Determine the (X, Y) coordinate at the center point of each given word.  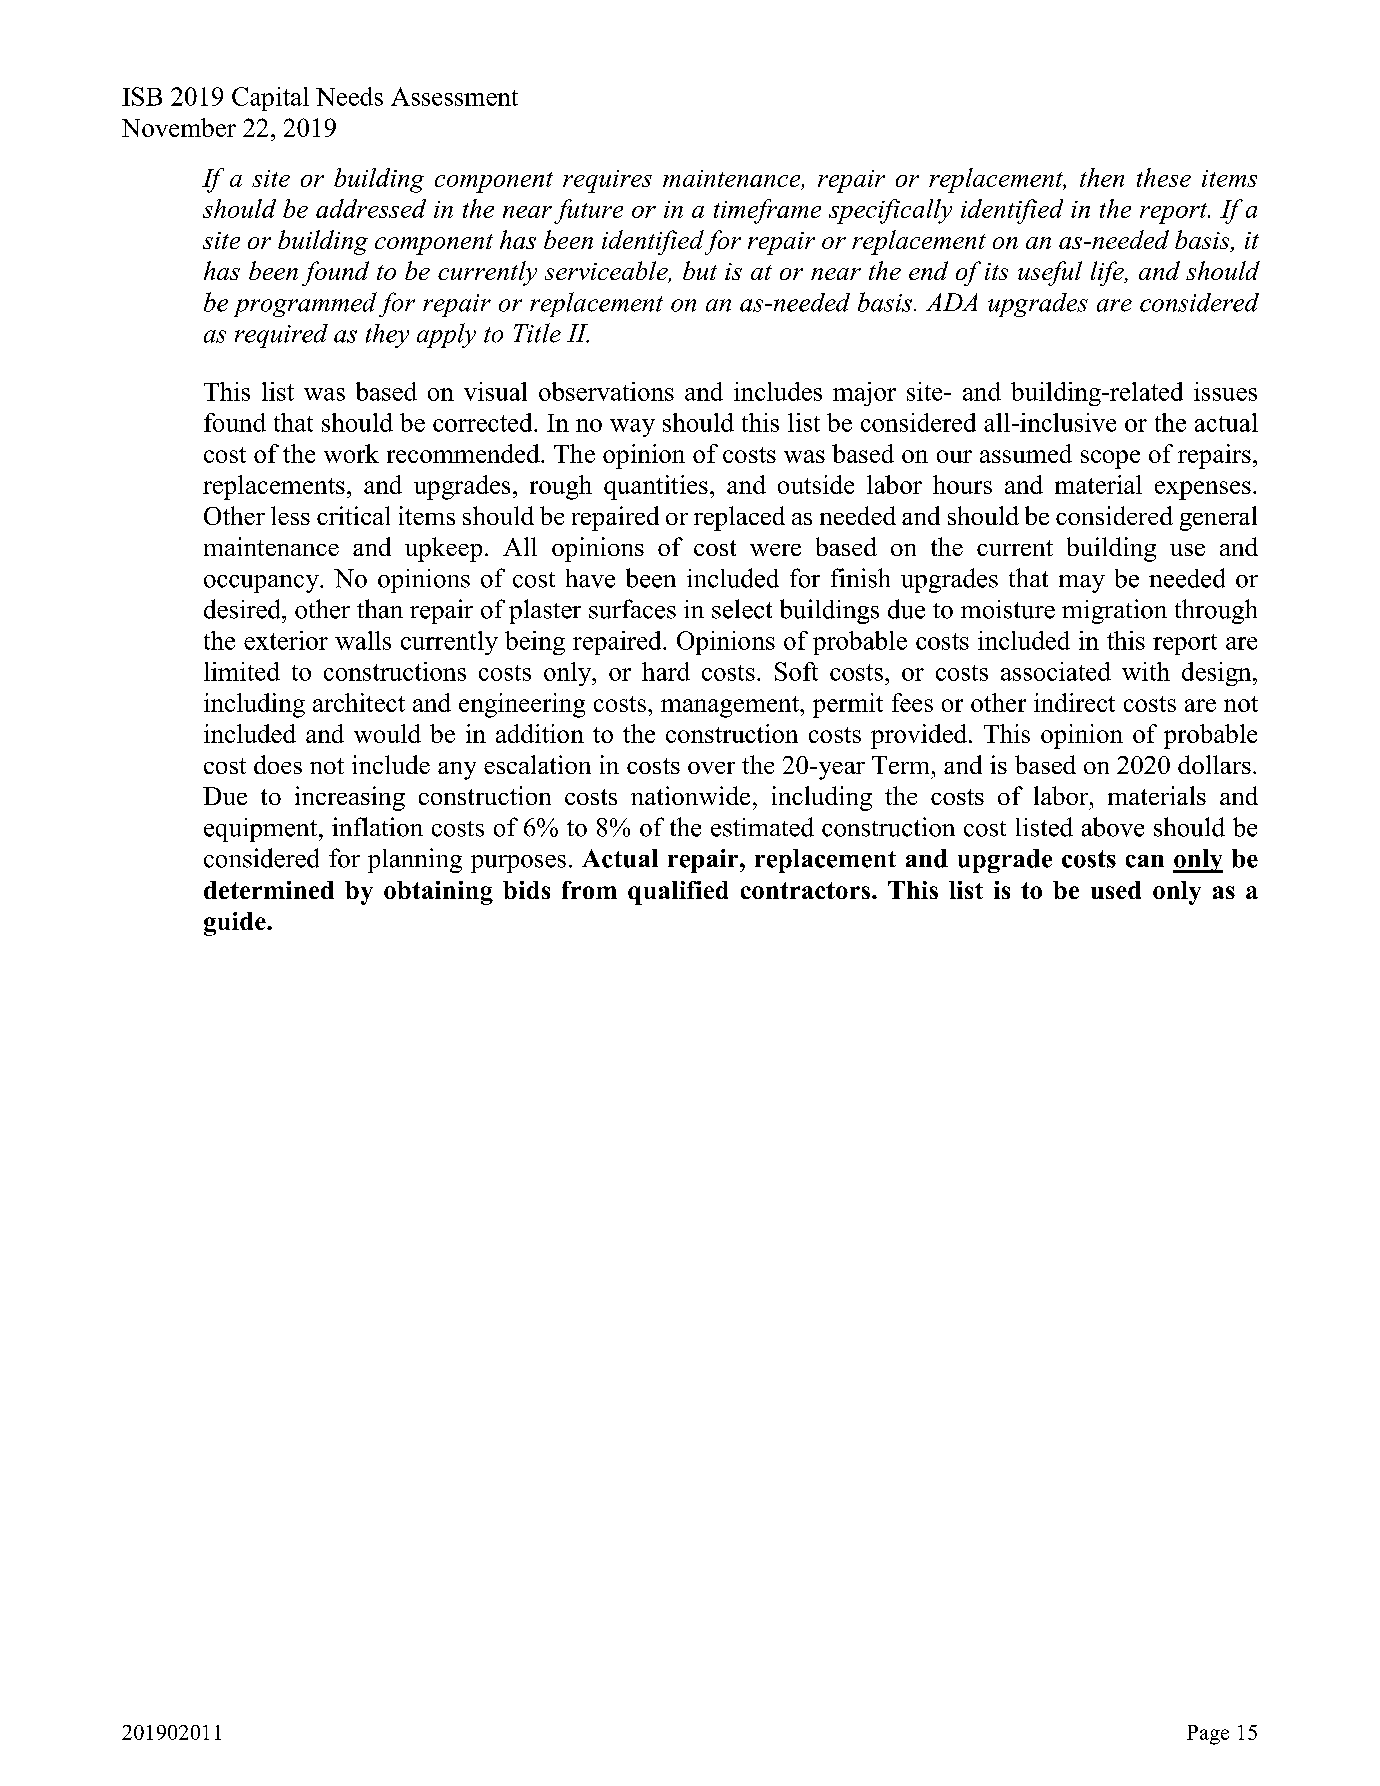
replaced (739, 518)
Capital (270, 99)
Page (1208, 1735)
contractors (805, 890)
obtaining (438, 893)
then (1102, 177)
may (1082, 584)
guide (236, 924)
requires (607, 181)
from (589, 890)
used (1116, 890)
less (290, 515)
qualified (678, 893)
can (1145, 861)
